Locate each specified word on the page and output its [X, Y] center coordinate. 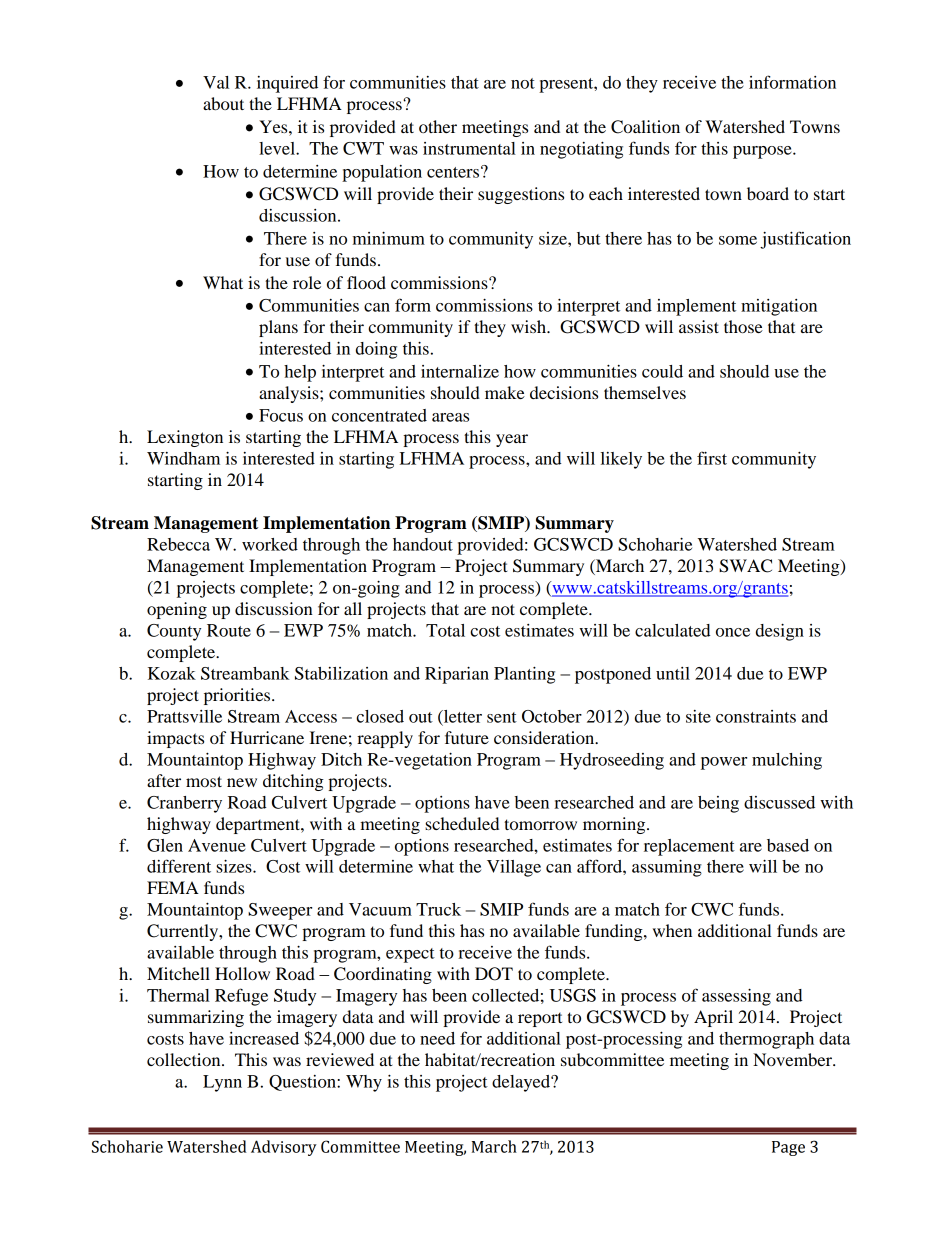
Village [514, 868]
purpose [763, 152]
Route [229, 630]
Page [788, 1148]
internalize [460, 371]
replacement [689, 847]
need [437, 1038]
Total [445, 630]
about [223, 103]
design [780, 632]
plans [278, 328]
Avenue [217, 845]
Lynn [222, 1083]
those [743, 326]
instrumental [469, 148]
